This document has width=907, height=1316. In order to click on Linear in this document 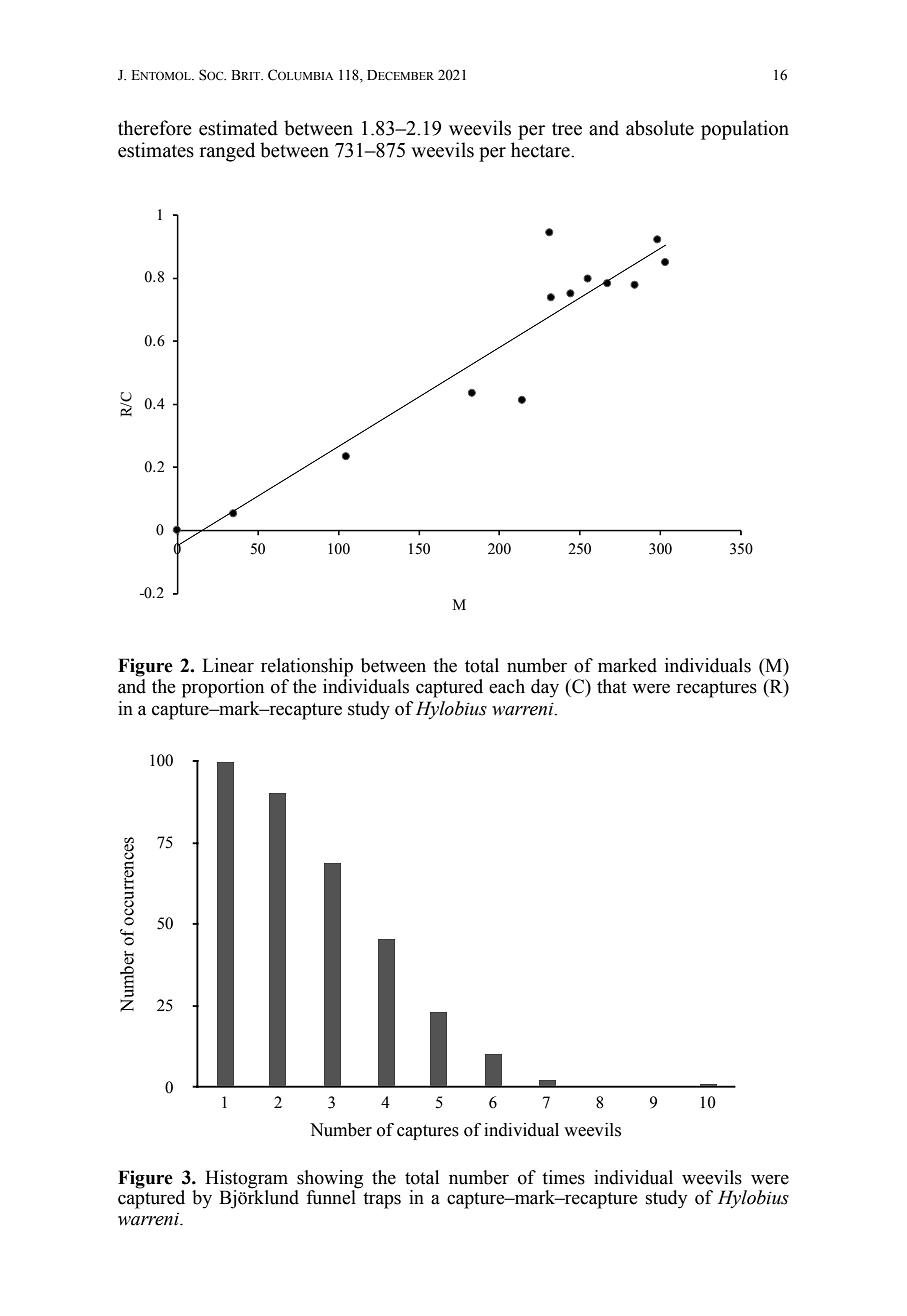, I will do `click(228, 665)`.
